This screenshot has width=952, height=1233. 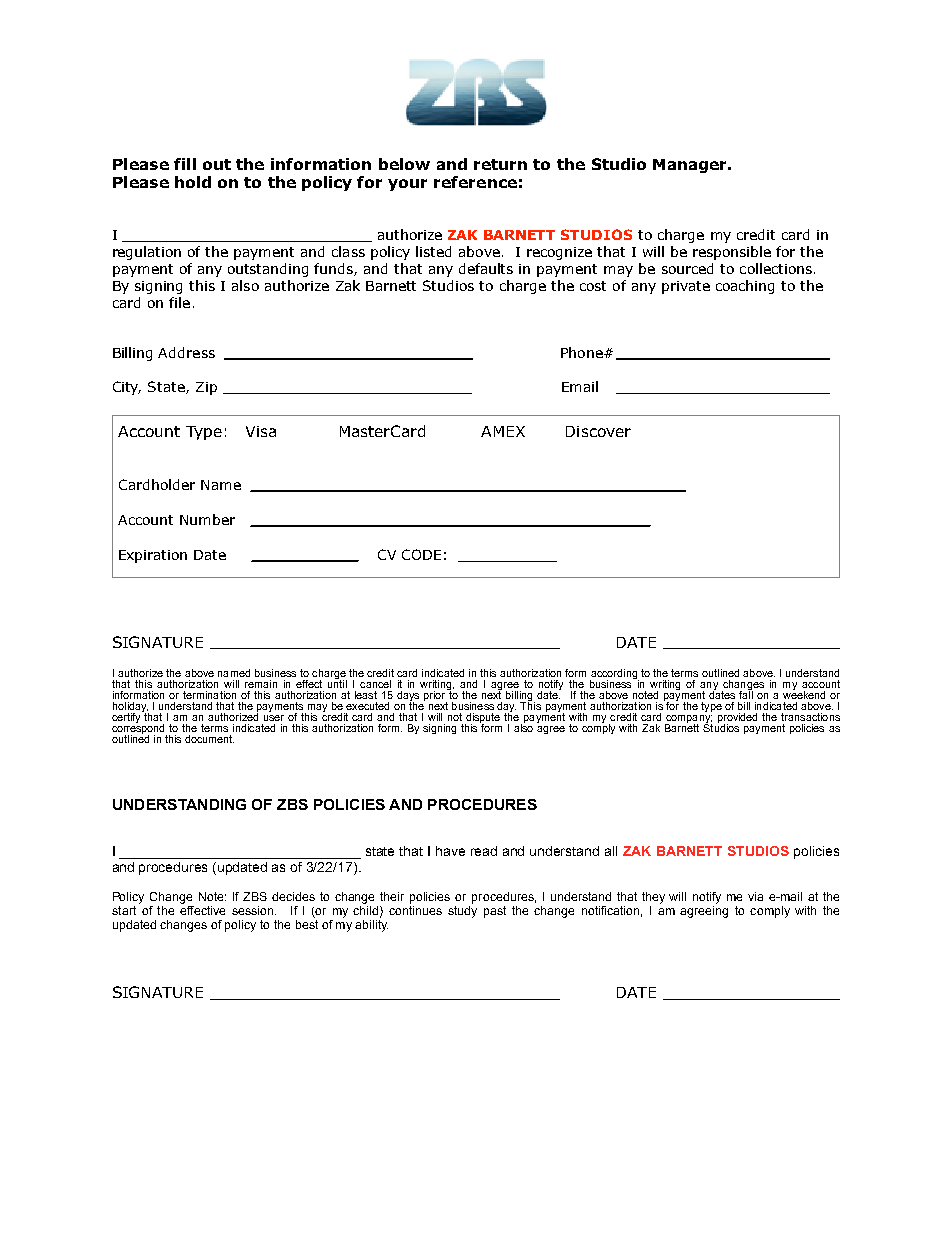 I want to click on Address, so click(x=186, y=352).
